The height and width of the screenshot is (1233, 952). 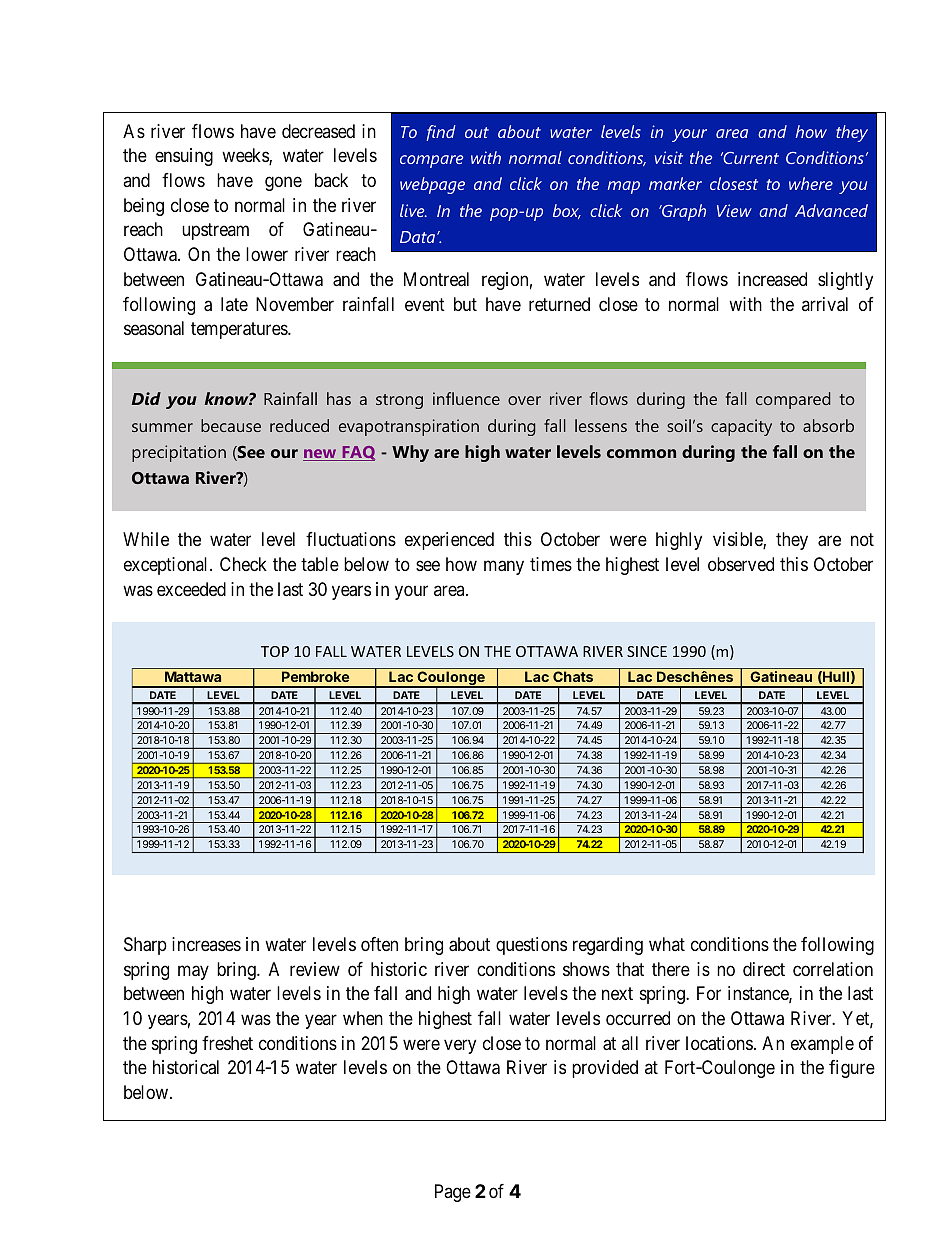 I want to click on may, so click(x=193, y=972).
